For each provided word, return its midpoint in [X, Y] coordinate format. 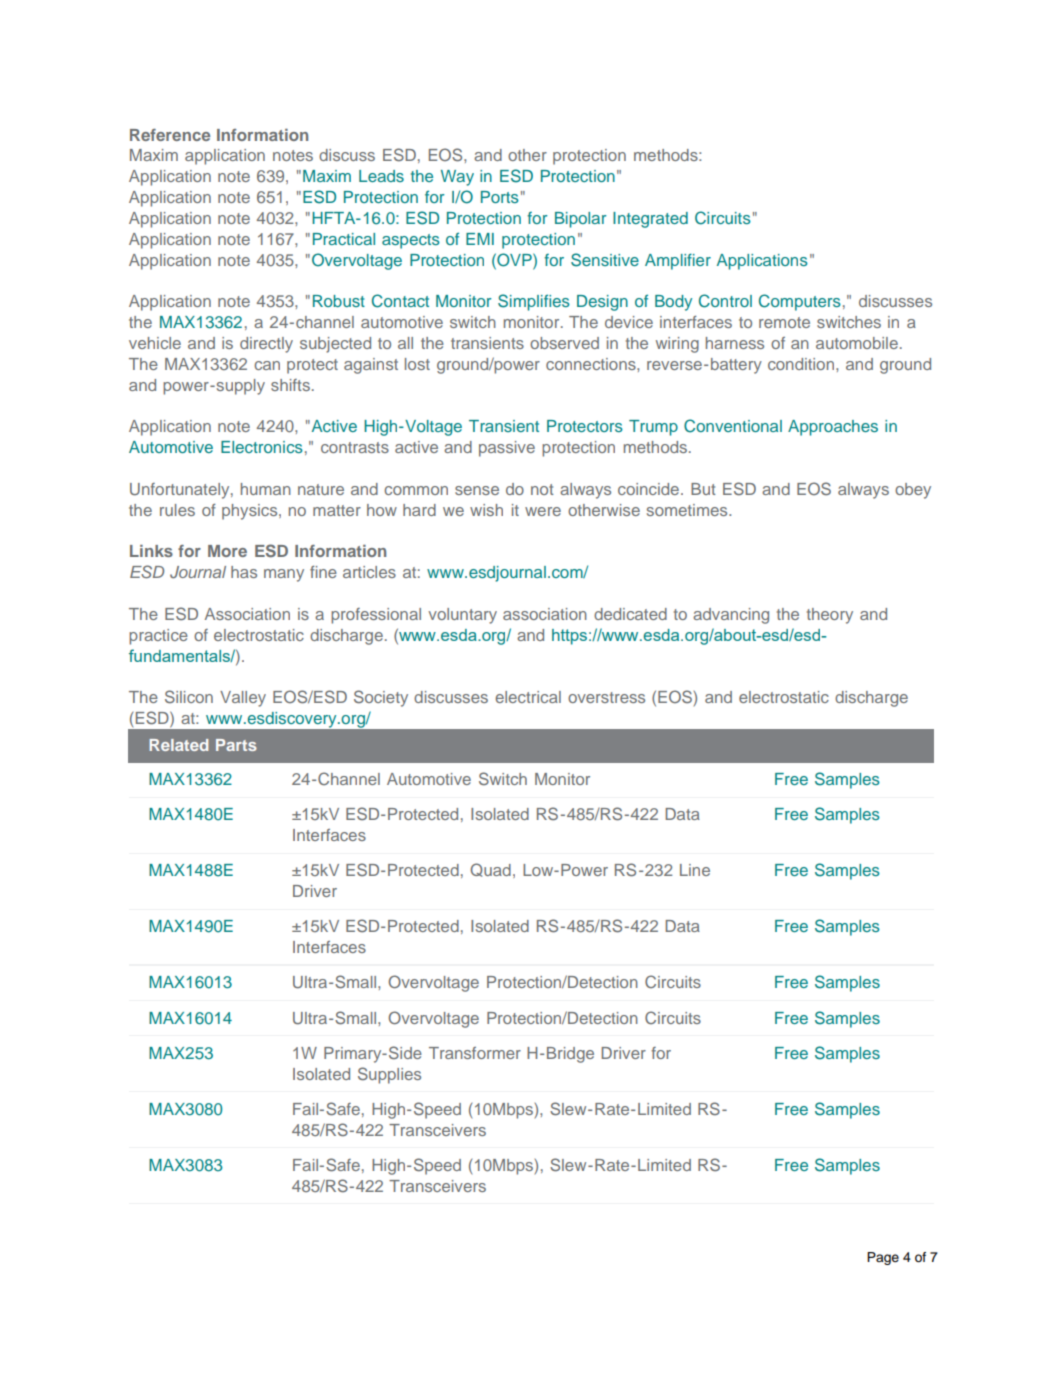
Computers [800, 302]
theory [830, 616]
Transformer [475, 1053]
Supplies [389, 1075]
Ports [500, 197]
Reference [170, 135]
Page [883, 1258]
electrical [528, 697]
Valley [243, 699]
